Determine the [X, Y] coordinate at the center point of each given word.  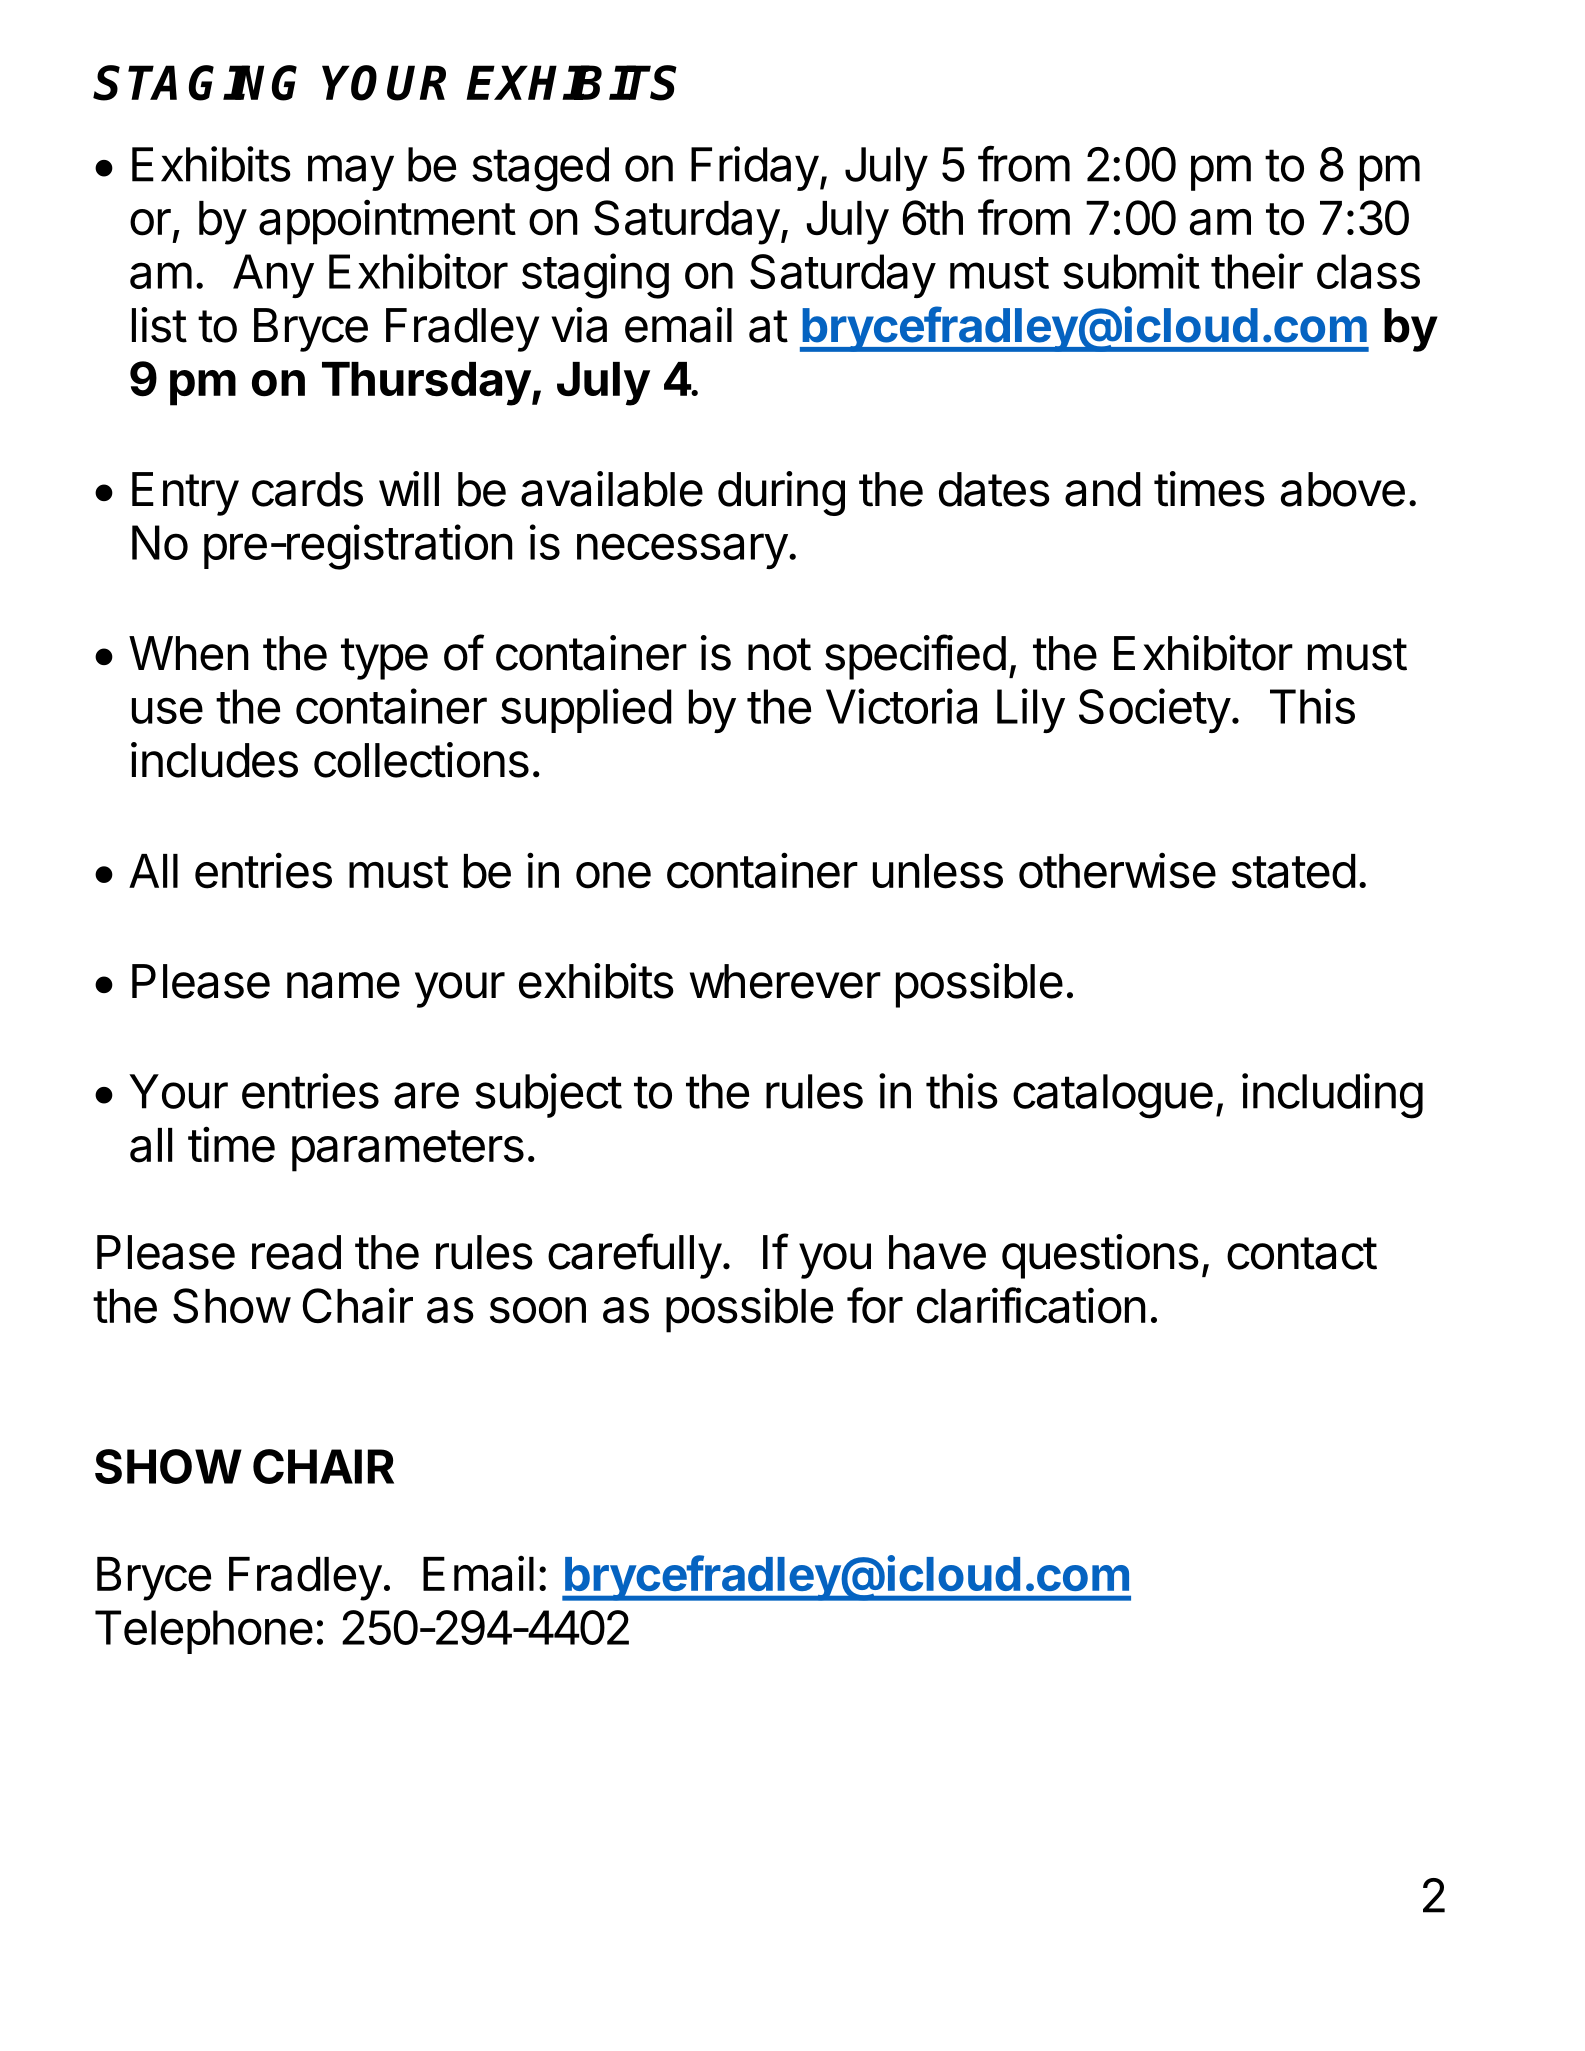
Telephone [204, 1632]
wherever [785, 981]
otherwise [1117, 870]
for [875, 1305]
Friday [755, 168]
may [351, 173]
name [343, 985]
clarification [1031, 1305]
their [1257, 271]
